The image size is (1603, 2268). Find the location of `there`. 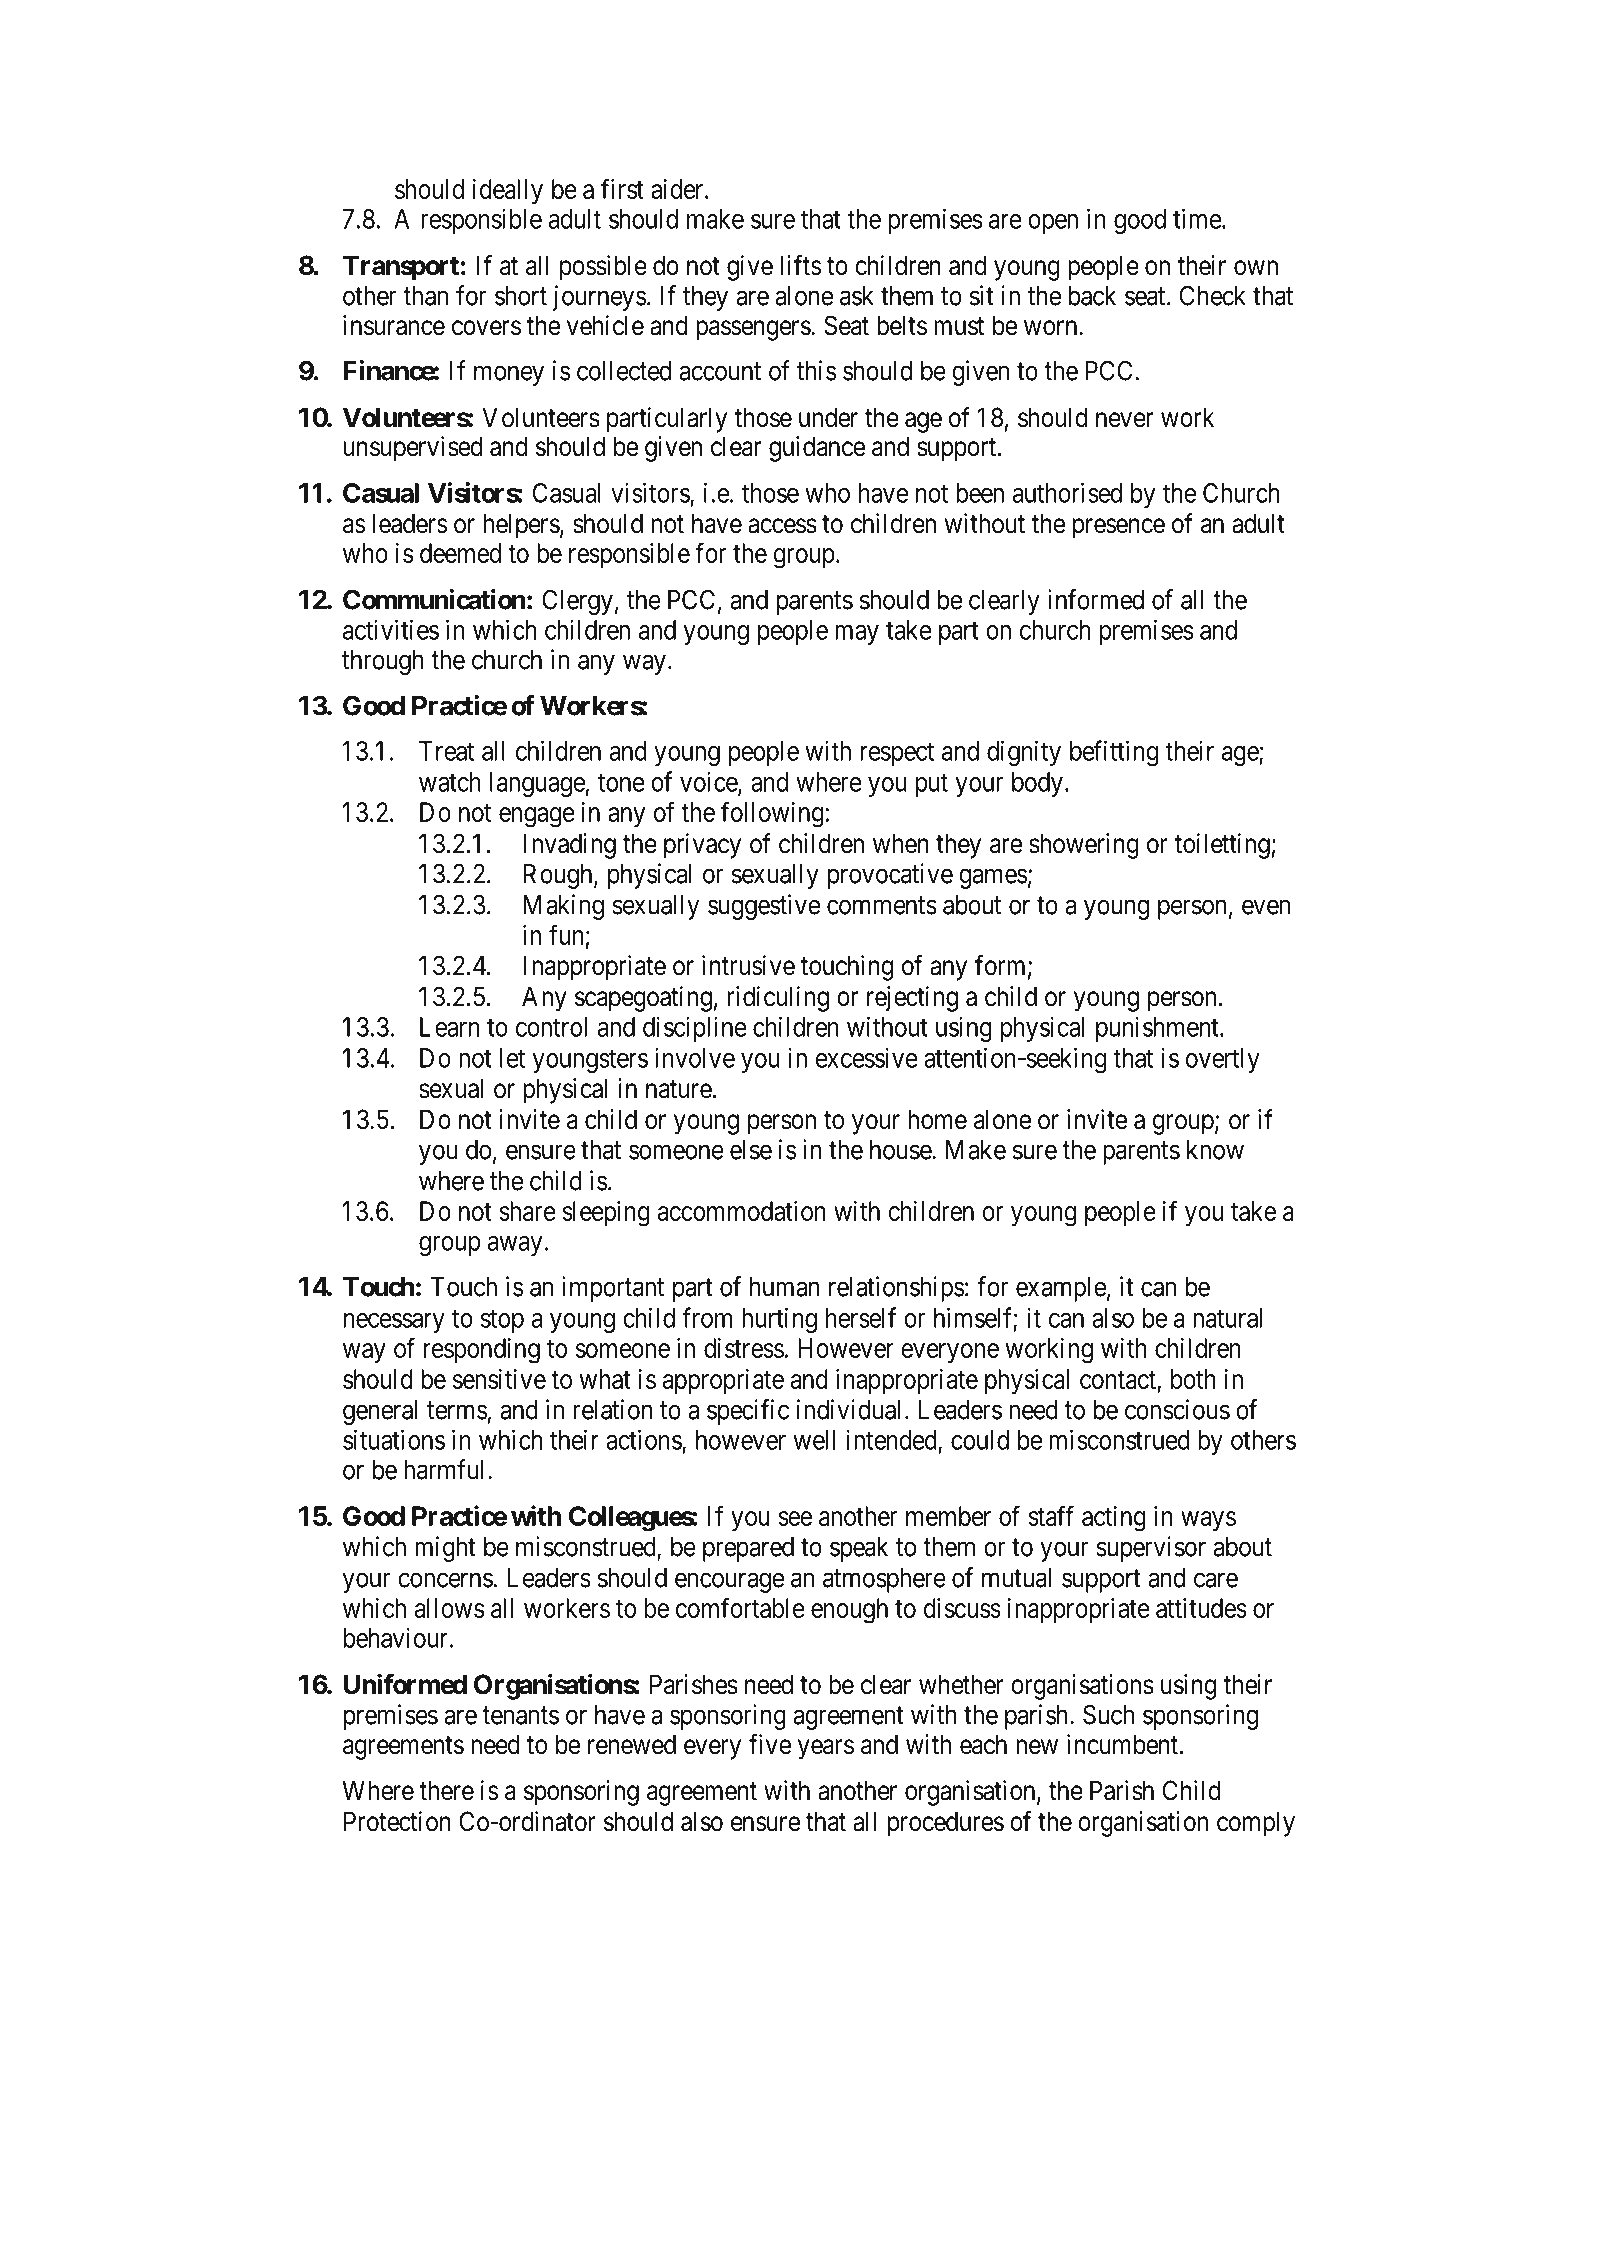

there is located at coordinates (446, 1790).
